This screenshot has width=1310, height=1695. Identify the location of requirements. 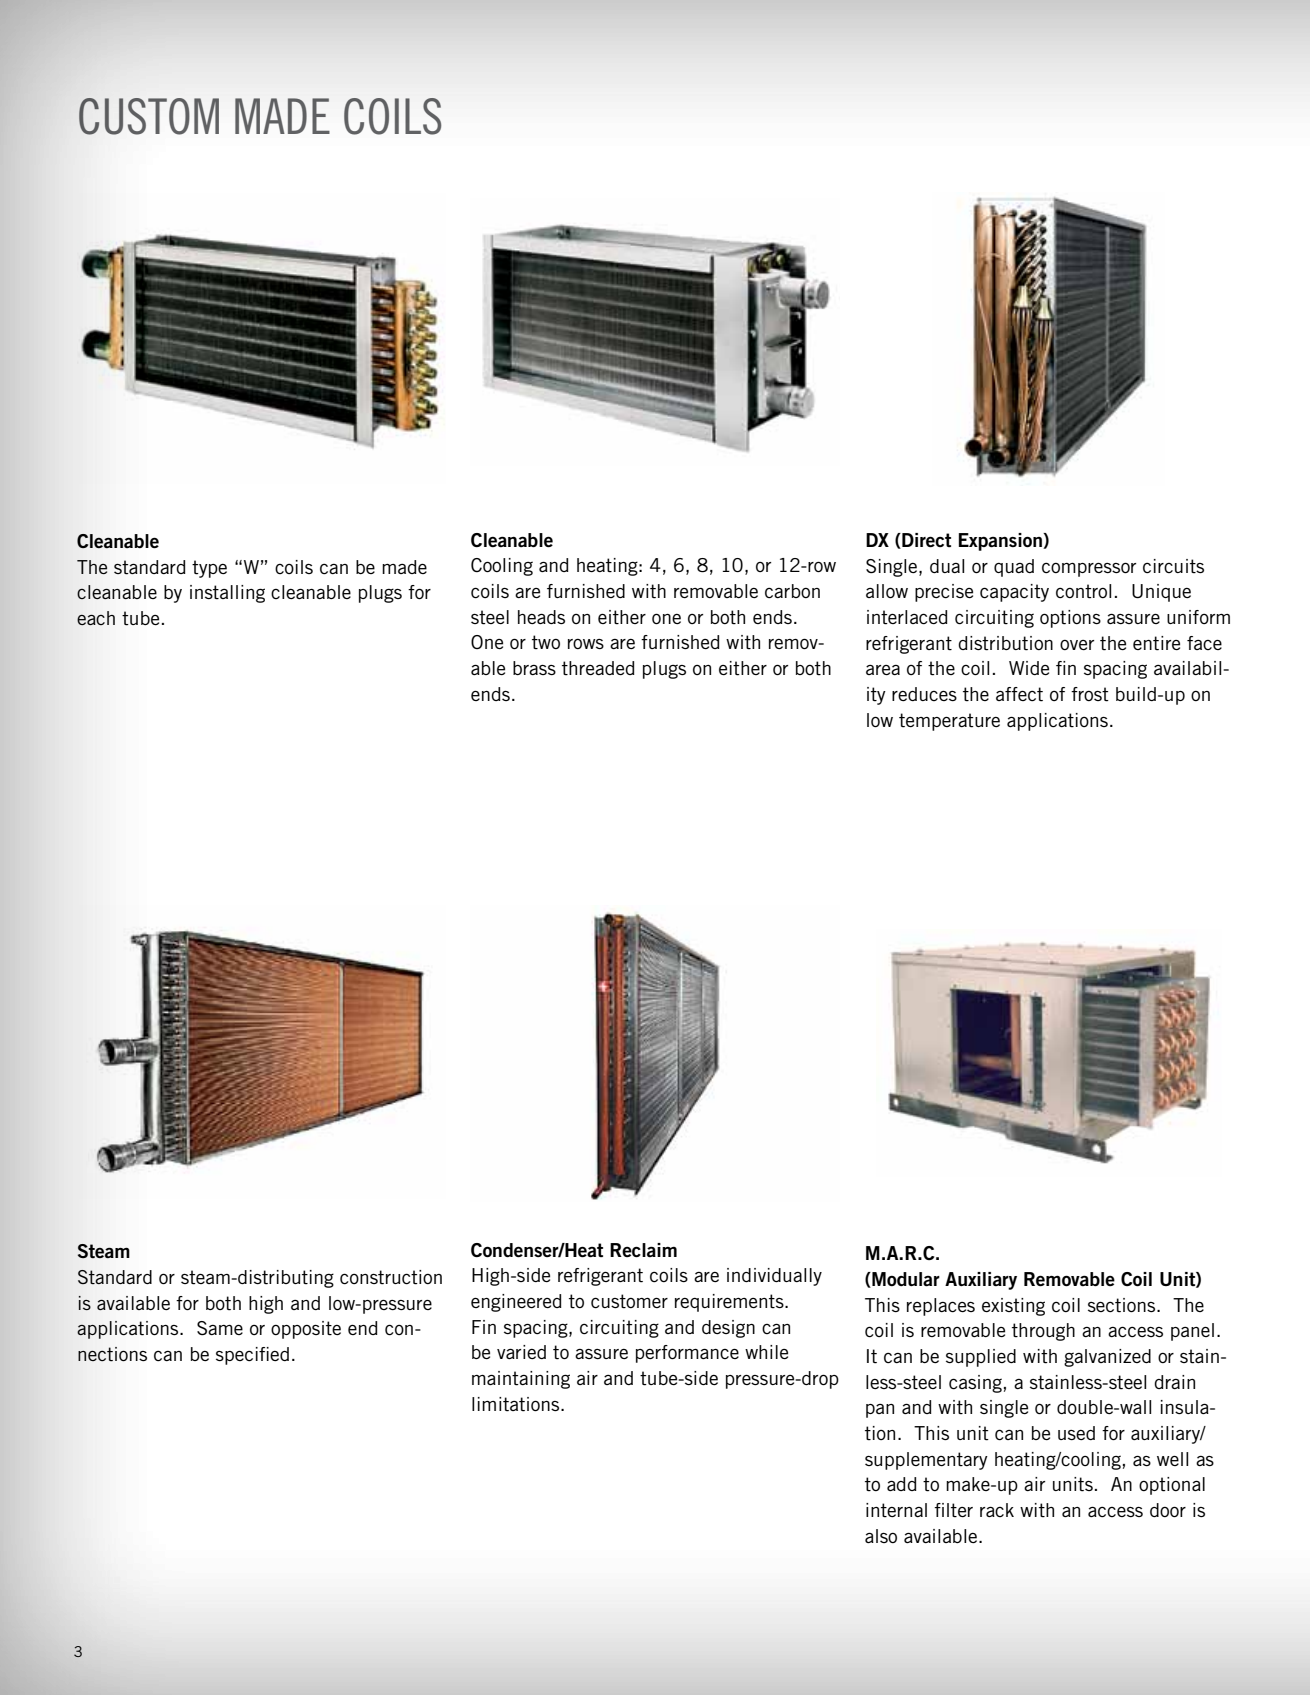
(730, 1303).
